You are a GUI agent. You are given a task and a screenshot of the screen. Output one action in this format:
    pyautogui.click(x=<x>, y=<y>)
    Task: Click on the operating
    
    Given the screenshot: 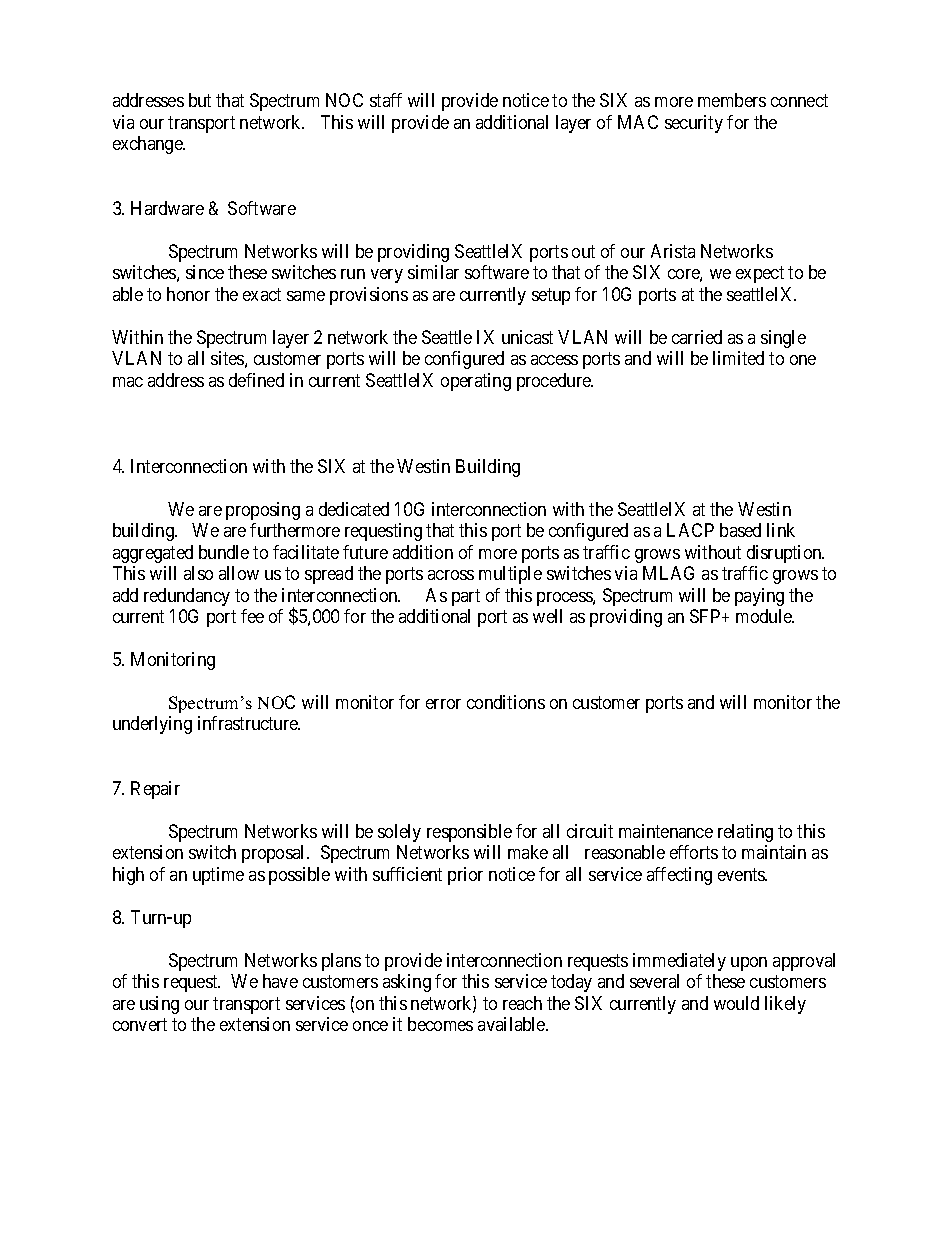 What is the action you would take?
    pyautogui.click(x=476, y=382)
